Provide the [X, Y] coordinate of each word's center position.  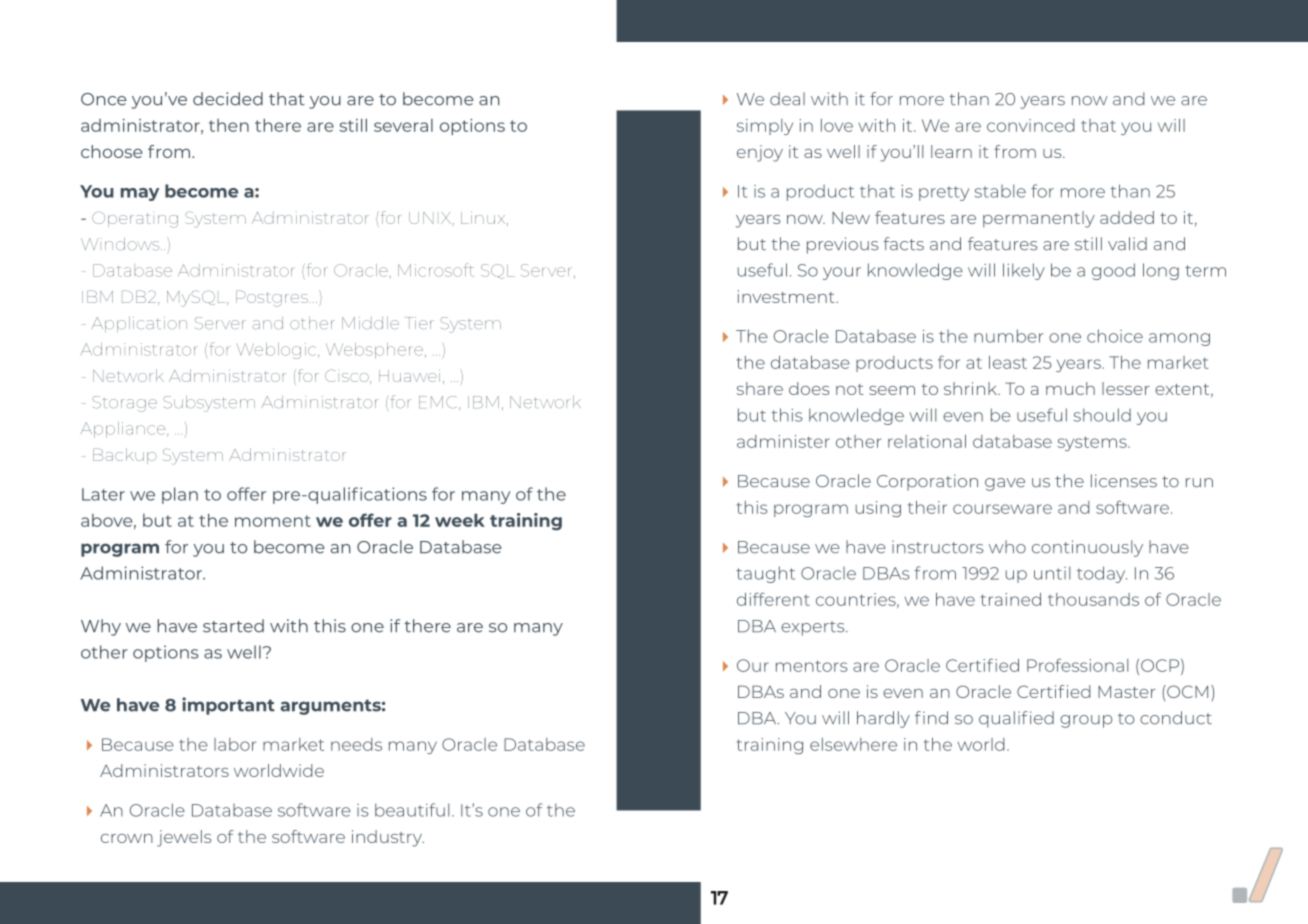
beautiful [412, 810]
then [229, 125]
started [233, 626]
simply [764, 127]
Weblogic [278, 351]
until [1052, 573]
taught [765, 574]
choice [1115, 336]
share [760, 388]
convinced [1031, 125]
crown [127, 838]
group [1086, 721]
